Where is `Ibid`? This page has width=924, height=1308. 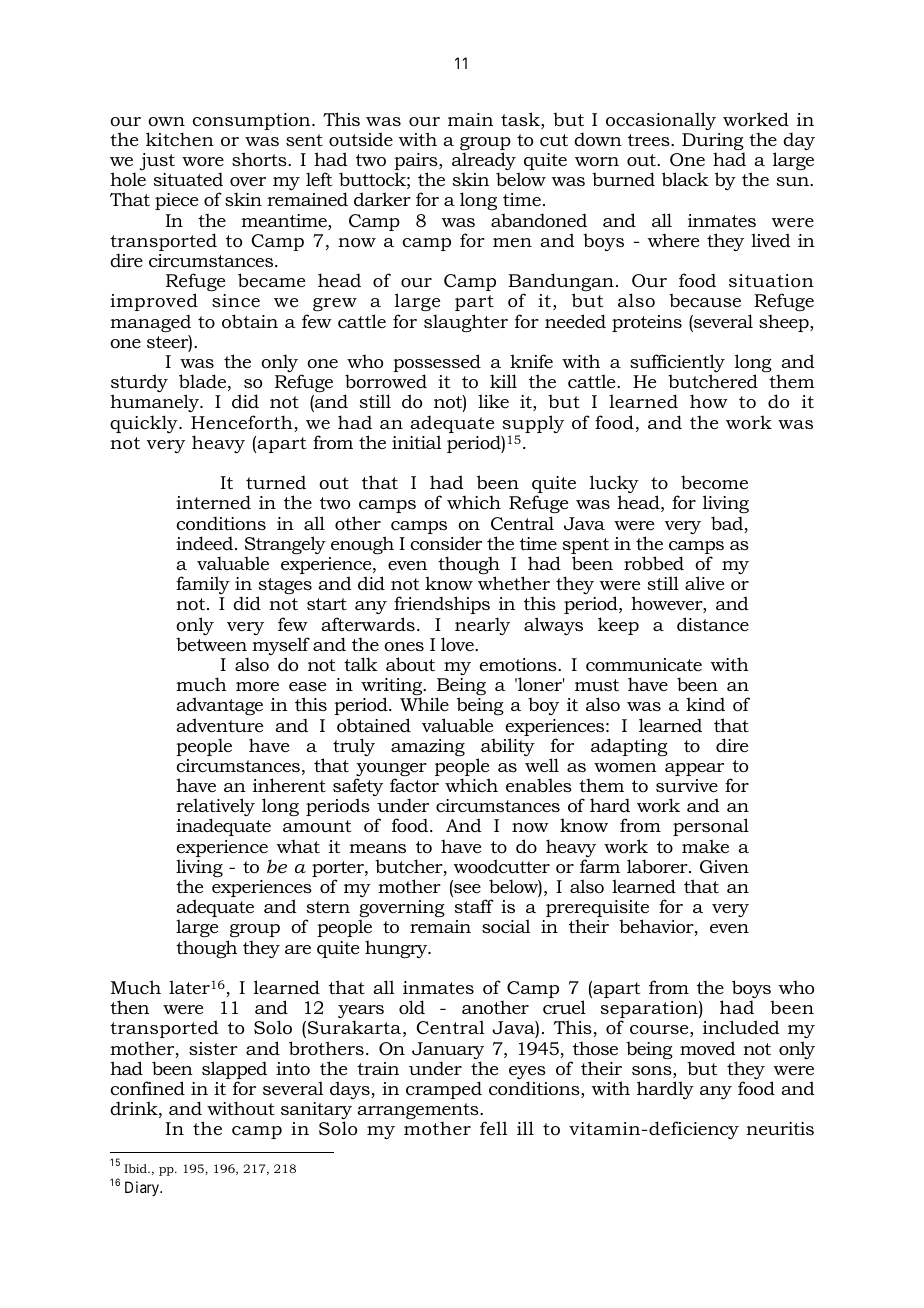 Ibid is located at coordinates (136, 1168).
